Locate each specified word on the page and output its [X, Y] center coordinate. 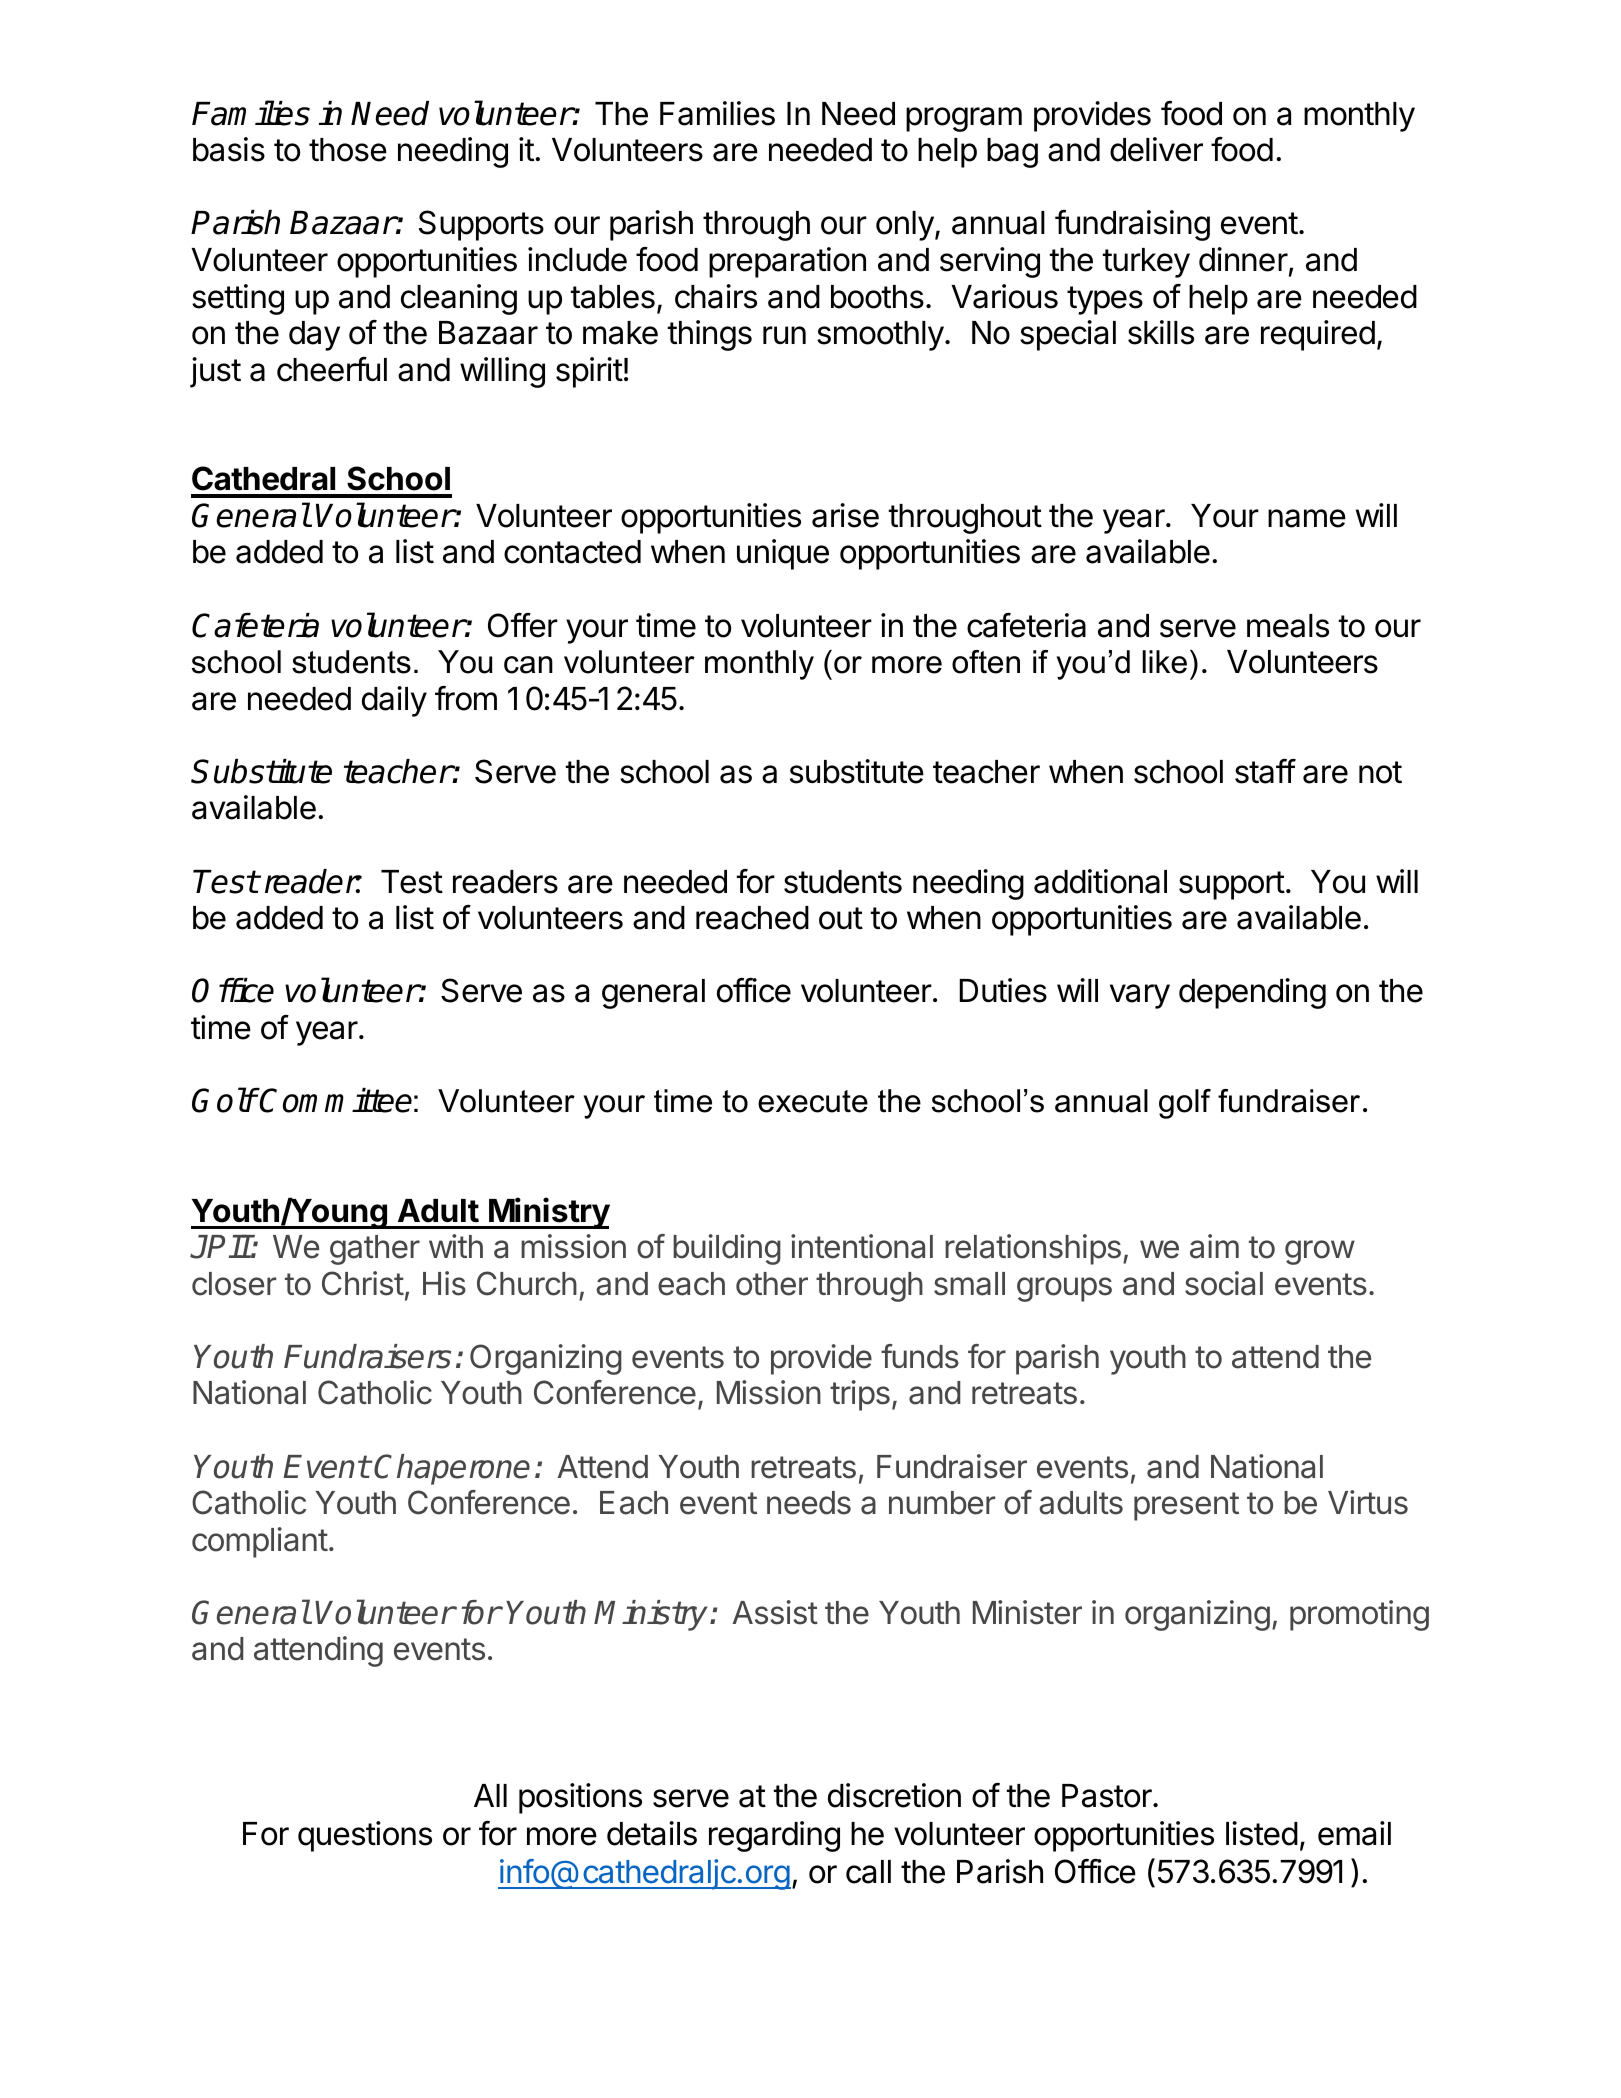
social [1224, 1283]
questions [365, 1836]
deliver [1156, 149]
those [348, 150]
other [772, 1284]
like [1164, 662]
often [986, 662]
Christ [363, 1283]
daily [394, 701]
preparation [787, 262]
